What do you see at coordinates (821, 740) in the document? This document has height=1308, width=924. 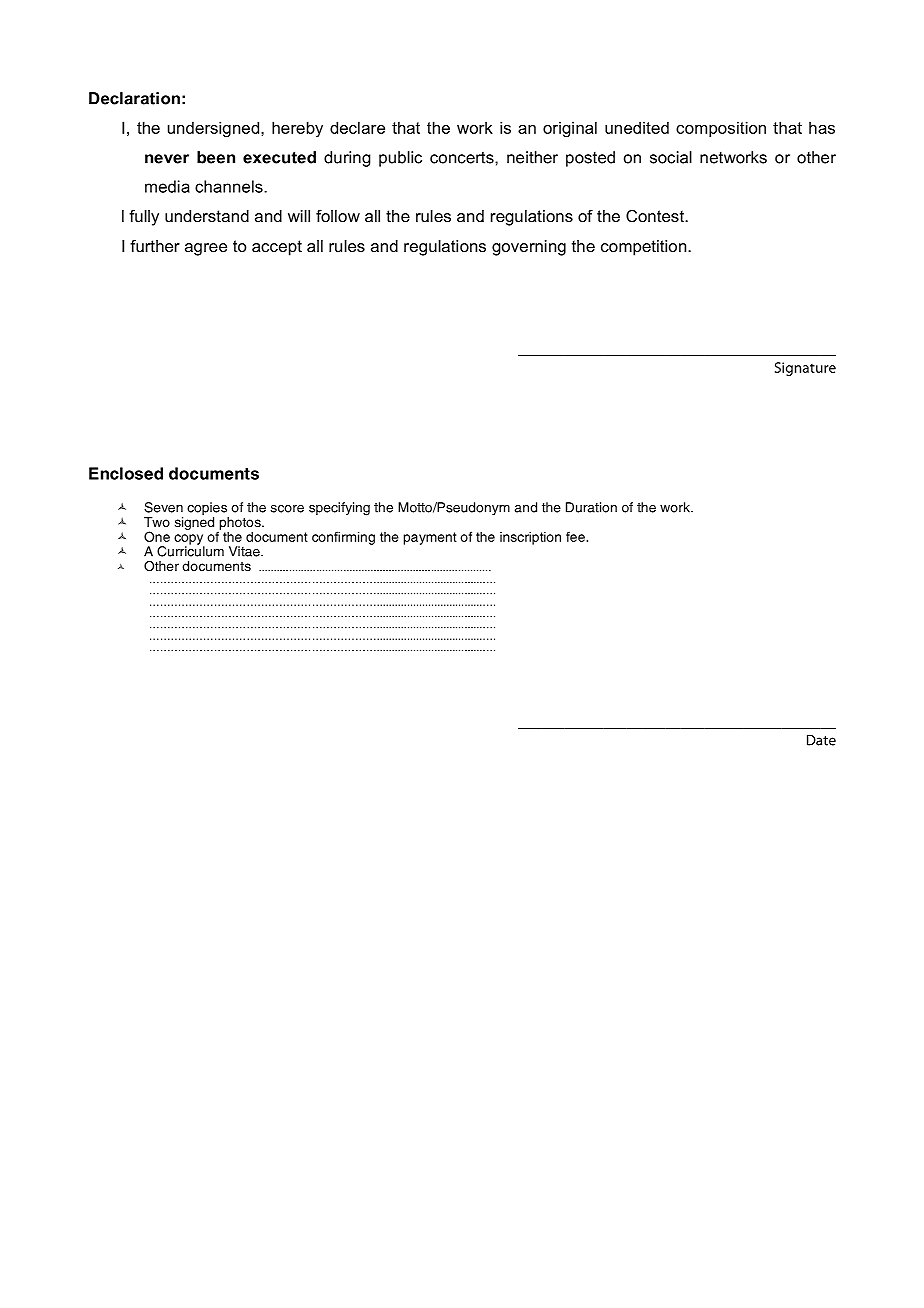 I see `Date` at bounding box center [821, 740].
